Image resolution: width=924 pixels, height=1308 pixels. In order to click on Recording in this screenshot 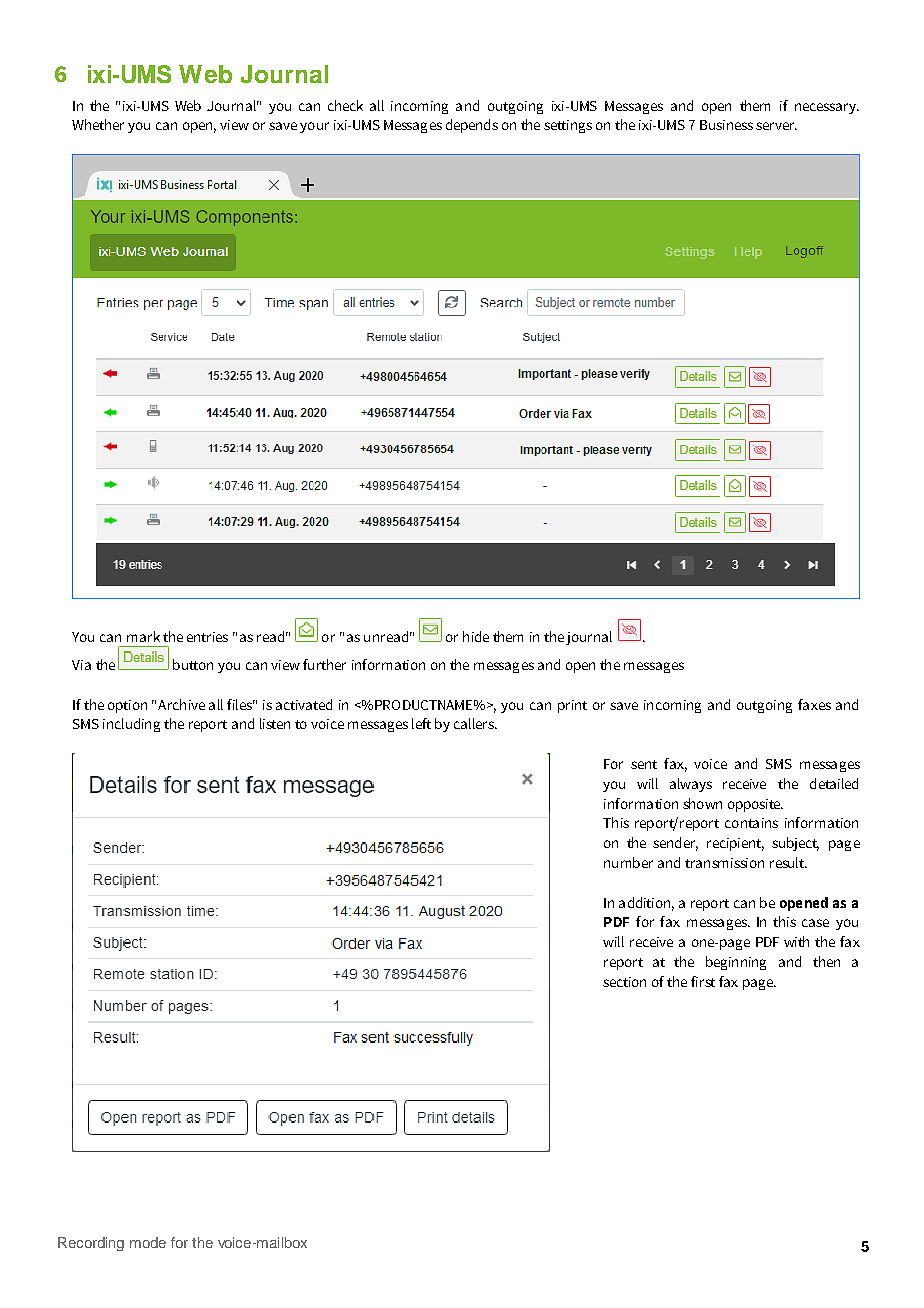, I will do `click(91, 1244)`.
